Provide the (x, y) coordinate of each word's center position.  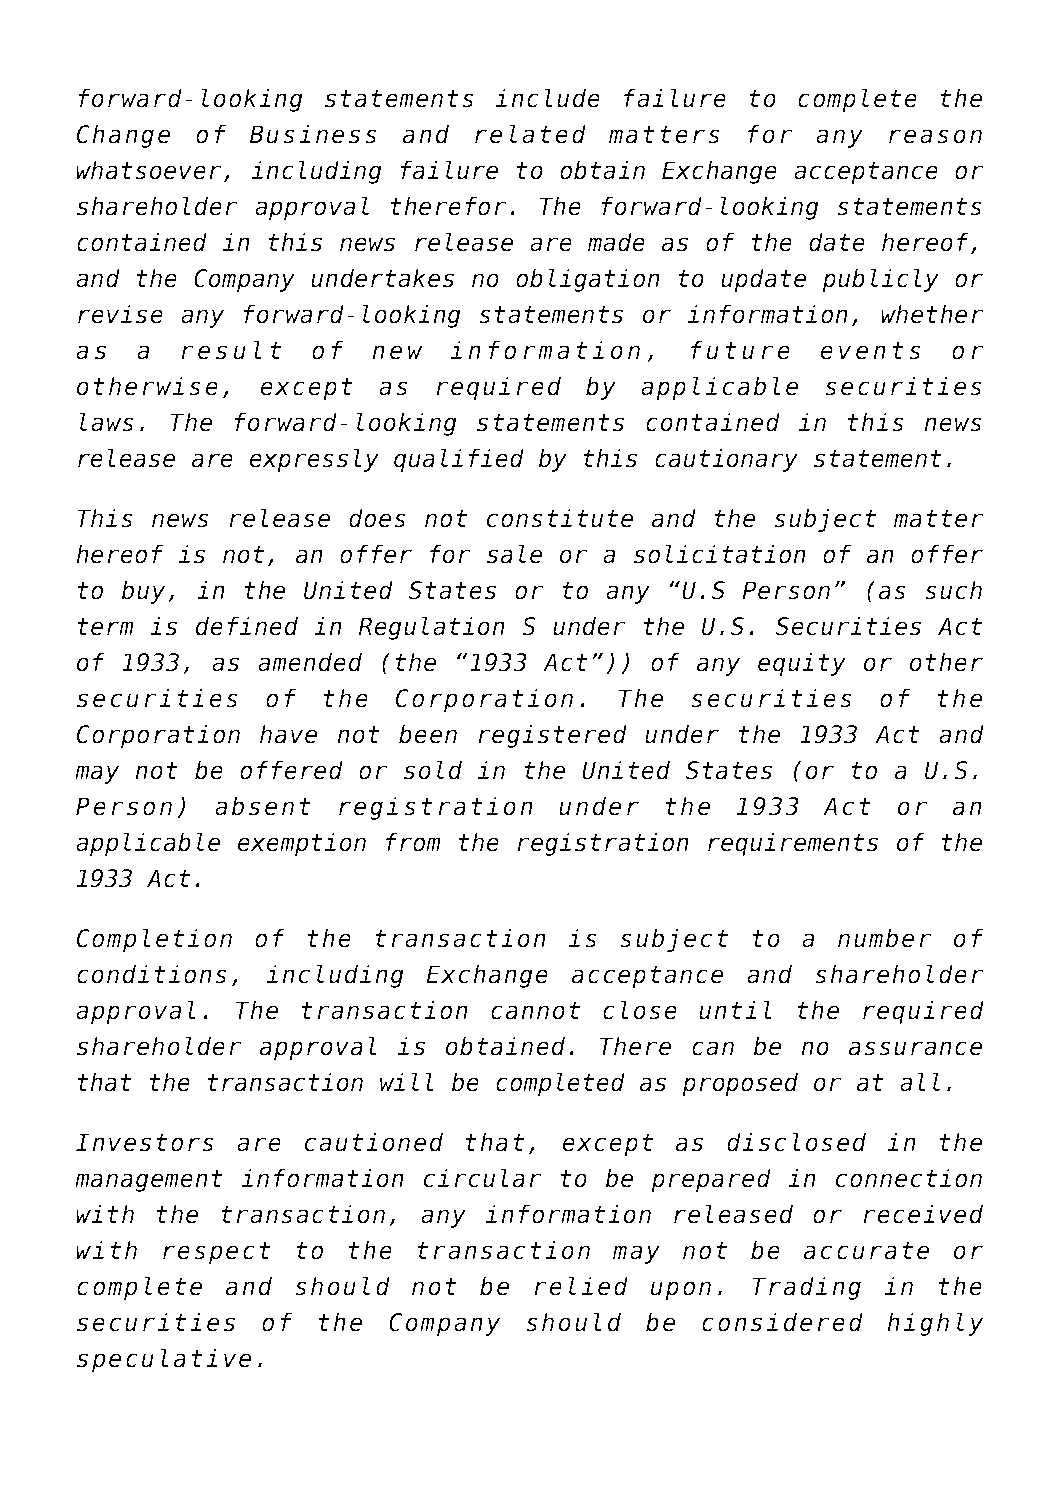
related (530, 134)
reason (935, 136)
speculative (164, 1360)
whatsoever (149, 170)
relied (581, 1286)
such (953, 590)
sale (514, 554)
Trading (806, 1288)
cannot (535, 1011)
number (885, 938)
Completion (154, 940)
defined (247, 626)
